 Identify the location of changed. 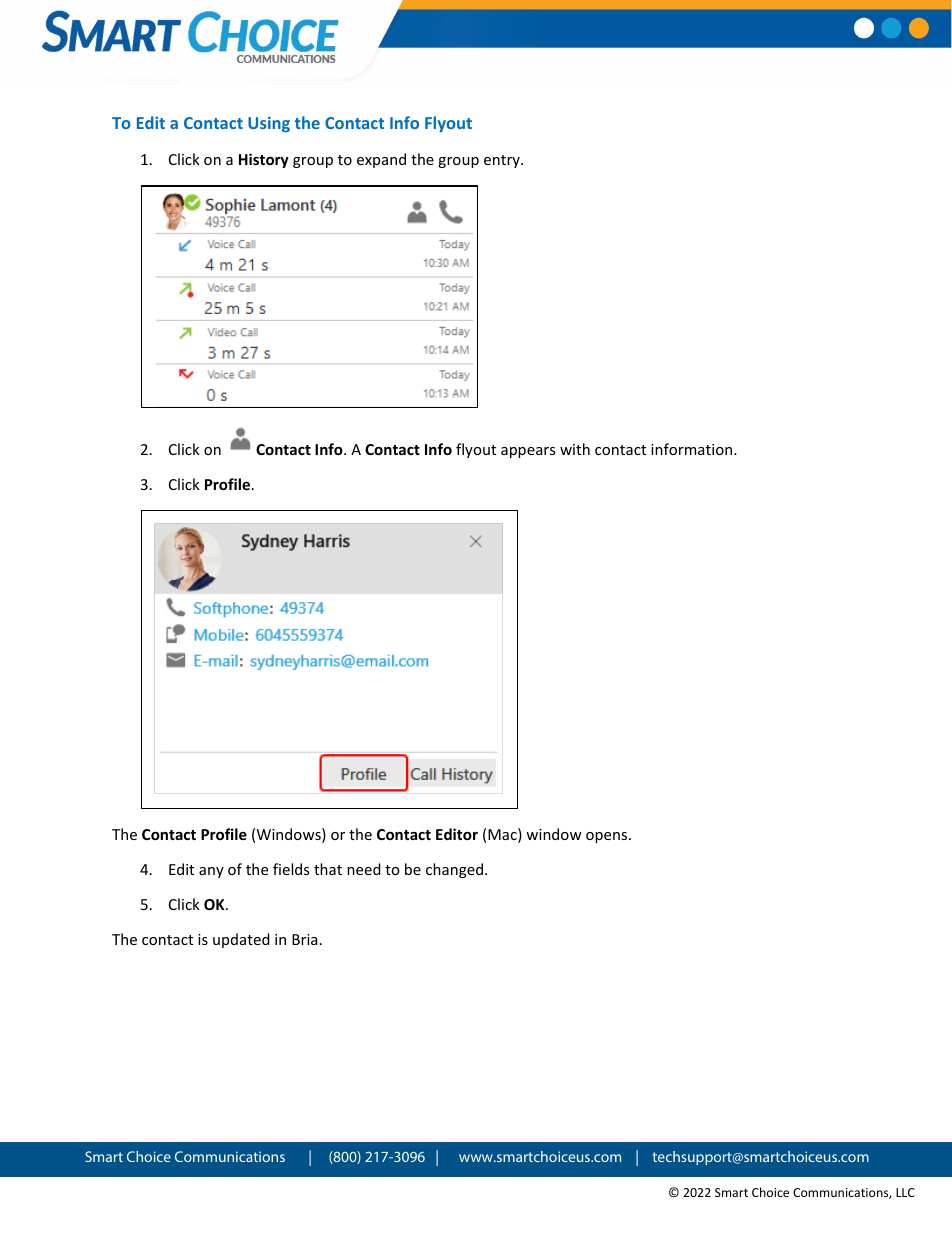
(454, 870).
